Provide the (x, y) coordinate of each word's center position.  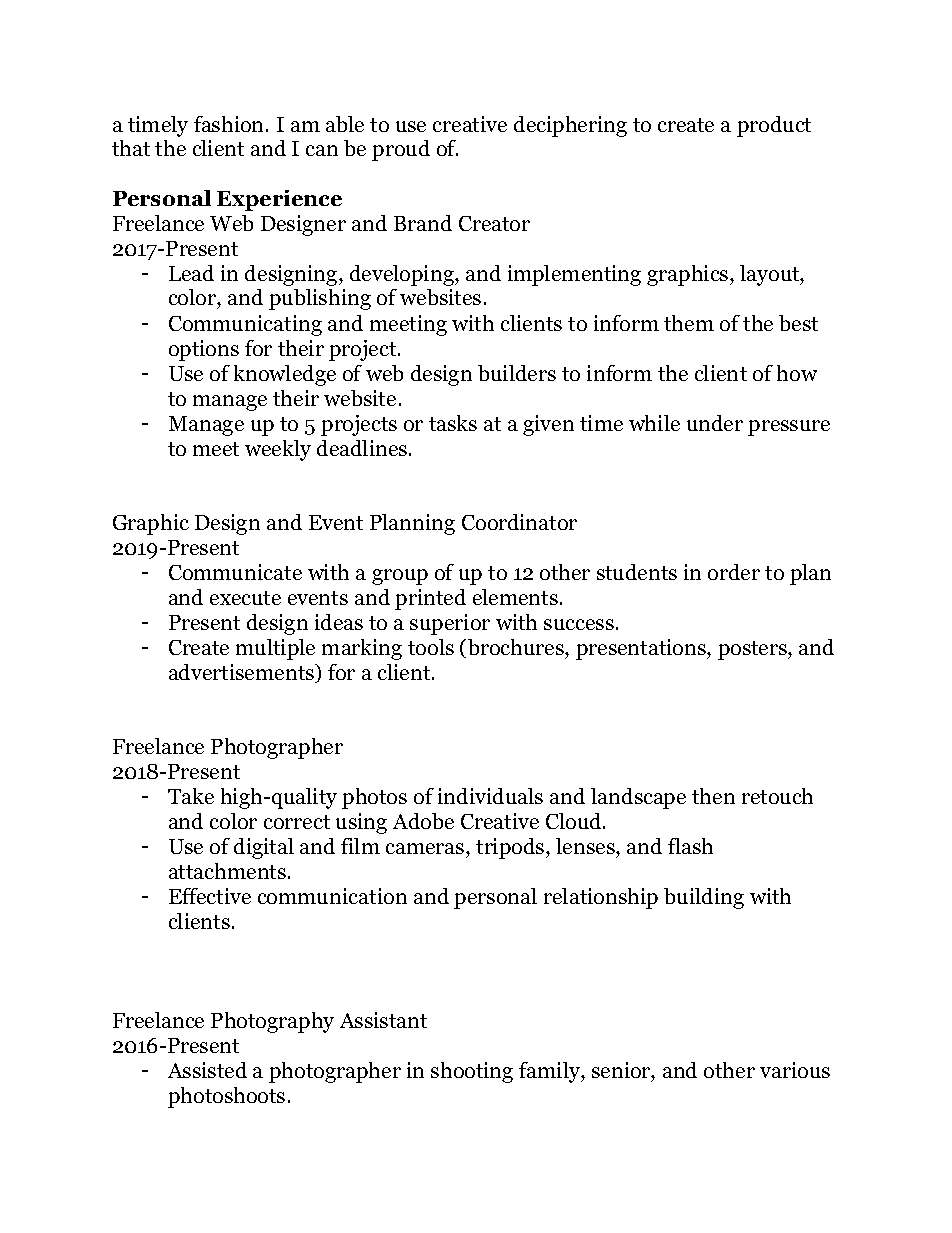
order (734, 572)
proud (401, 150)
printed (430, 599)
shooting (472, 1072)
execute (245, 598)
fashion (230, 124)
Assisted (207, 1070)
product (774, 126)
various (795, 1070)
